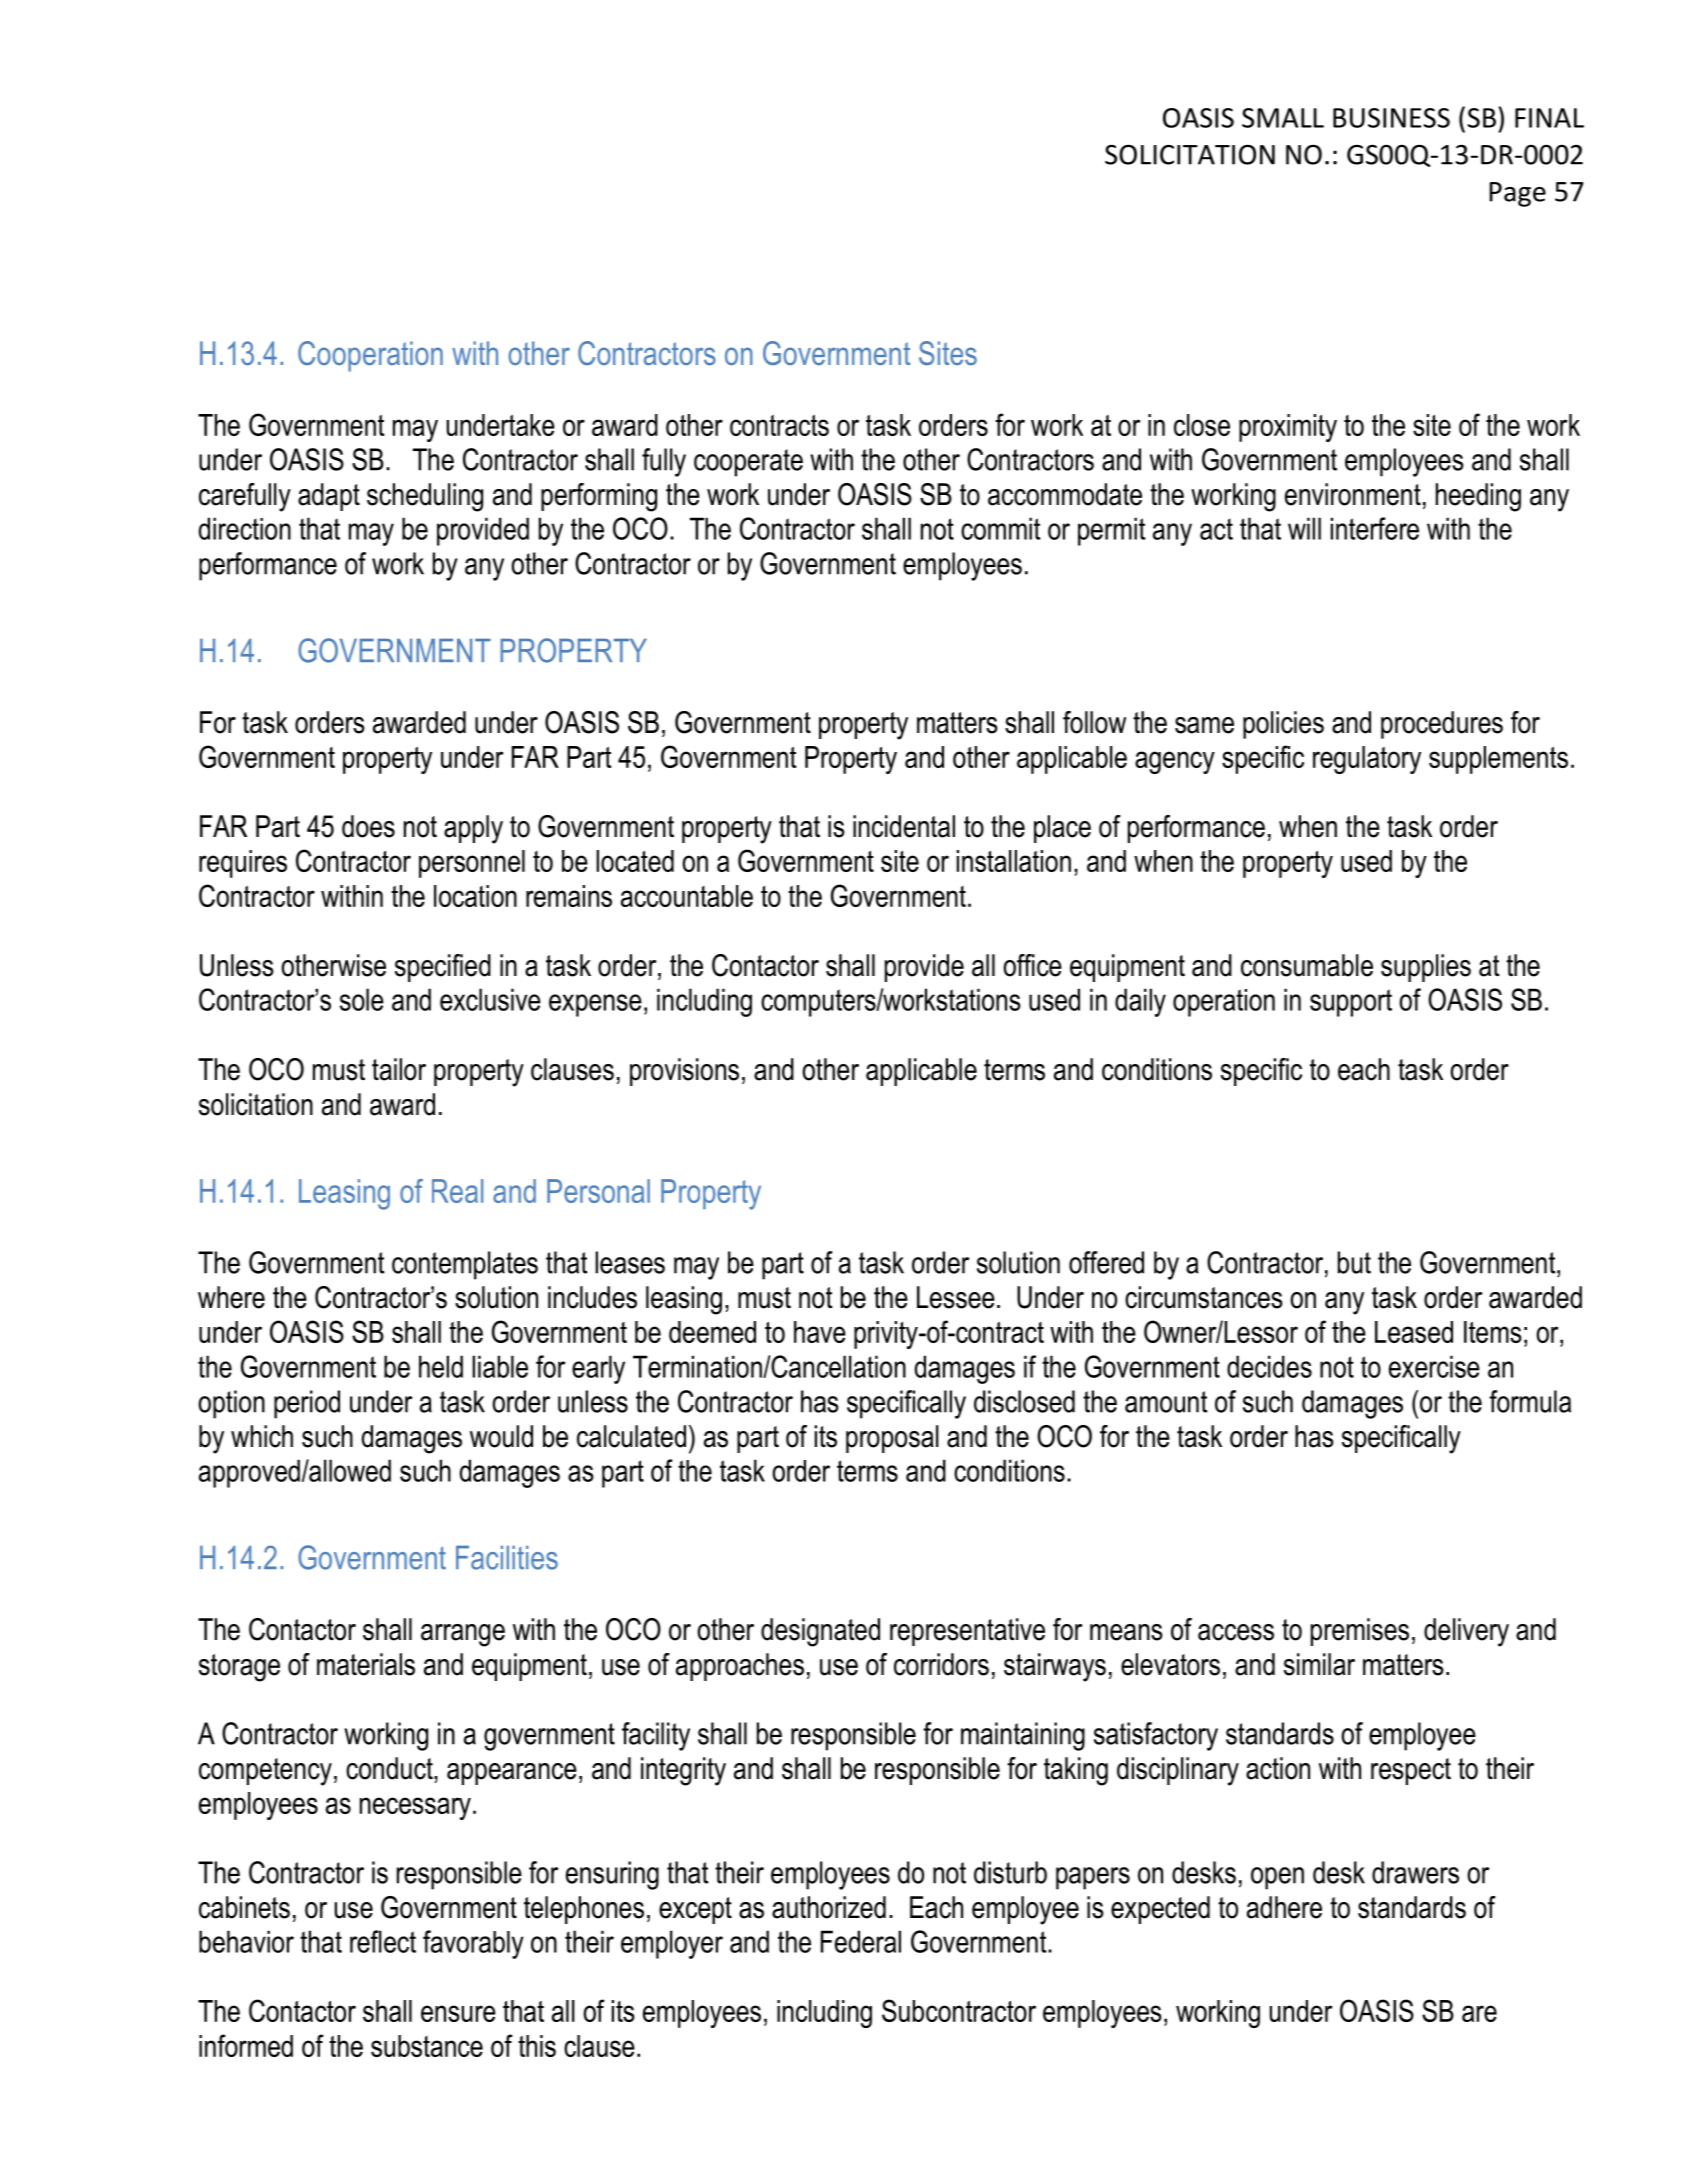 The height and width of the image is (2178, 1683). I want to click on commit, so click(1000, 528).
